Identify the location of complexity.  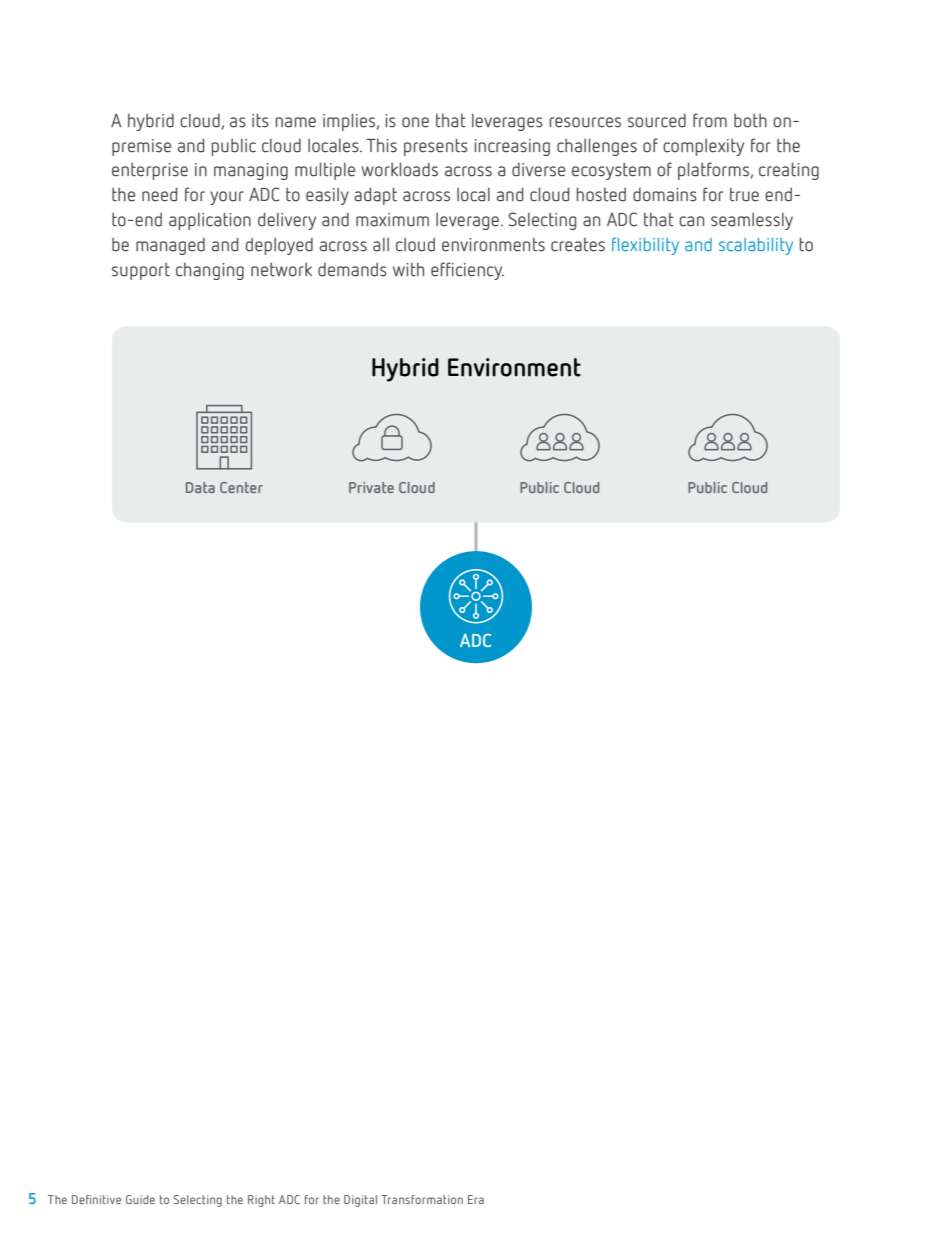
(703, 147).
